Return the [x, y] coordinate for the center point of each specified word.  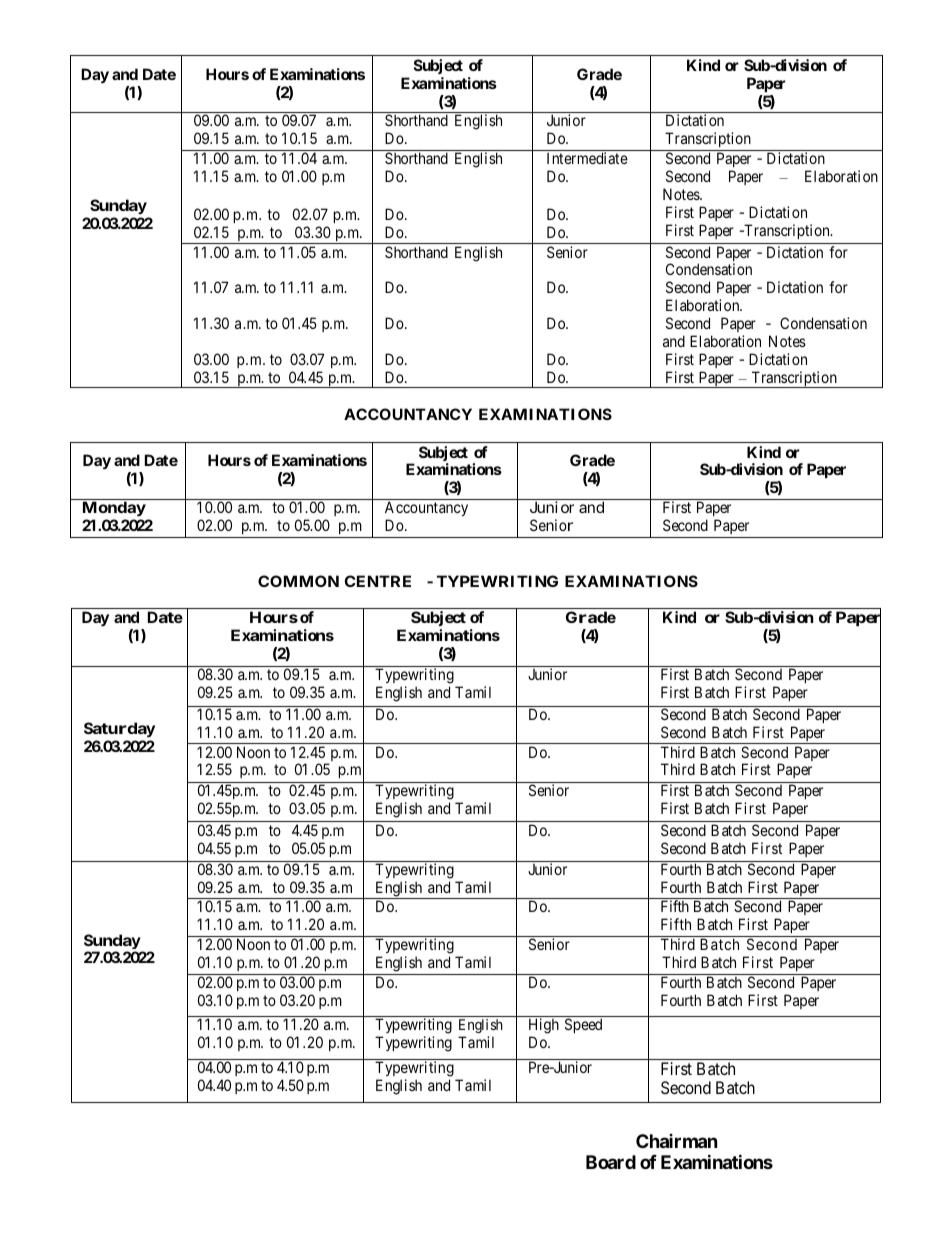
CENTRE [377, 581]
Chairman [677, 1141]
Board [611, 1162]
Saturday [119, 729]
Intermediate [587, 158]
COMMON [298, 581]
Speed [583, 1025]
